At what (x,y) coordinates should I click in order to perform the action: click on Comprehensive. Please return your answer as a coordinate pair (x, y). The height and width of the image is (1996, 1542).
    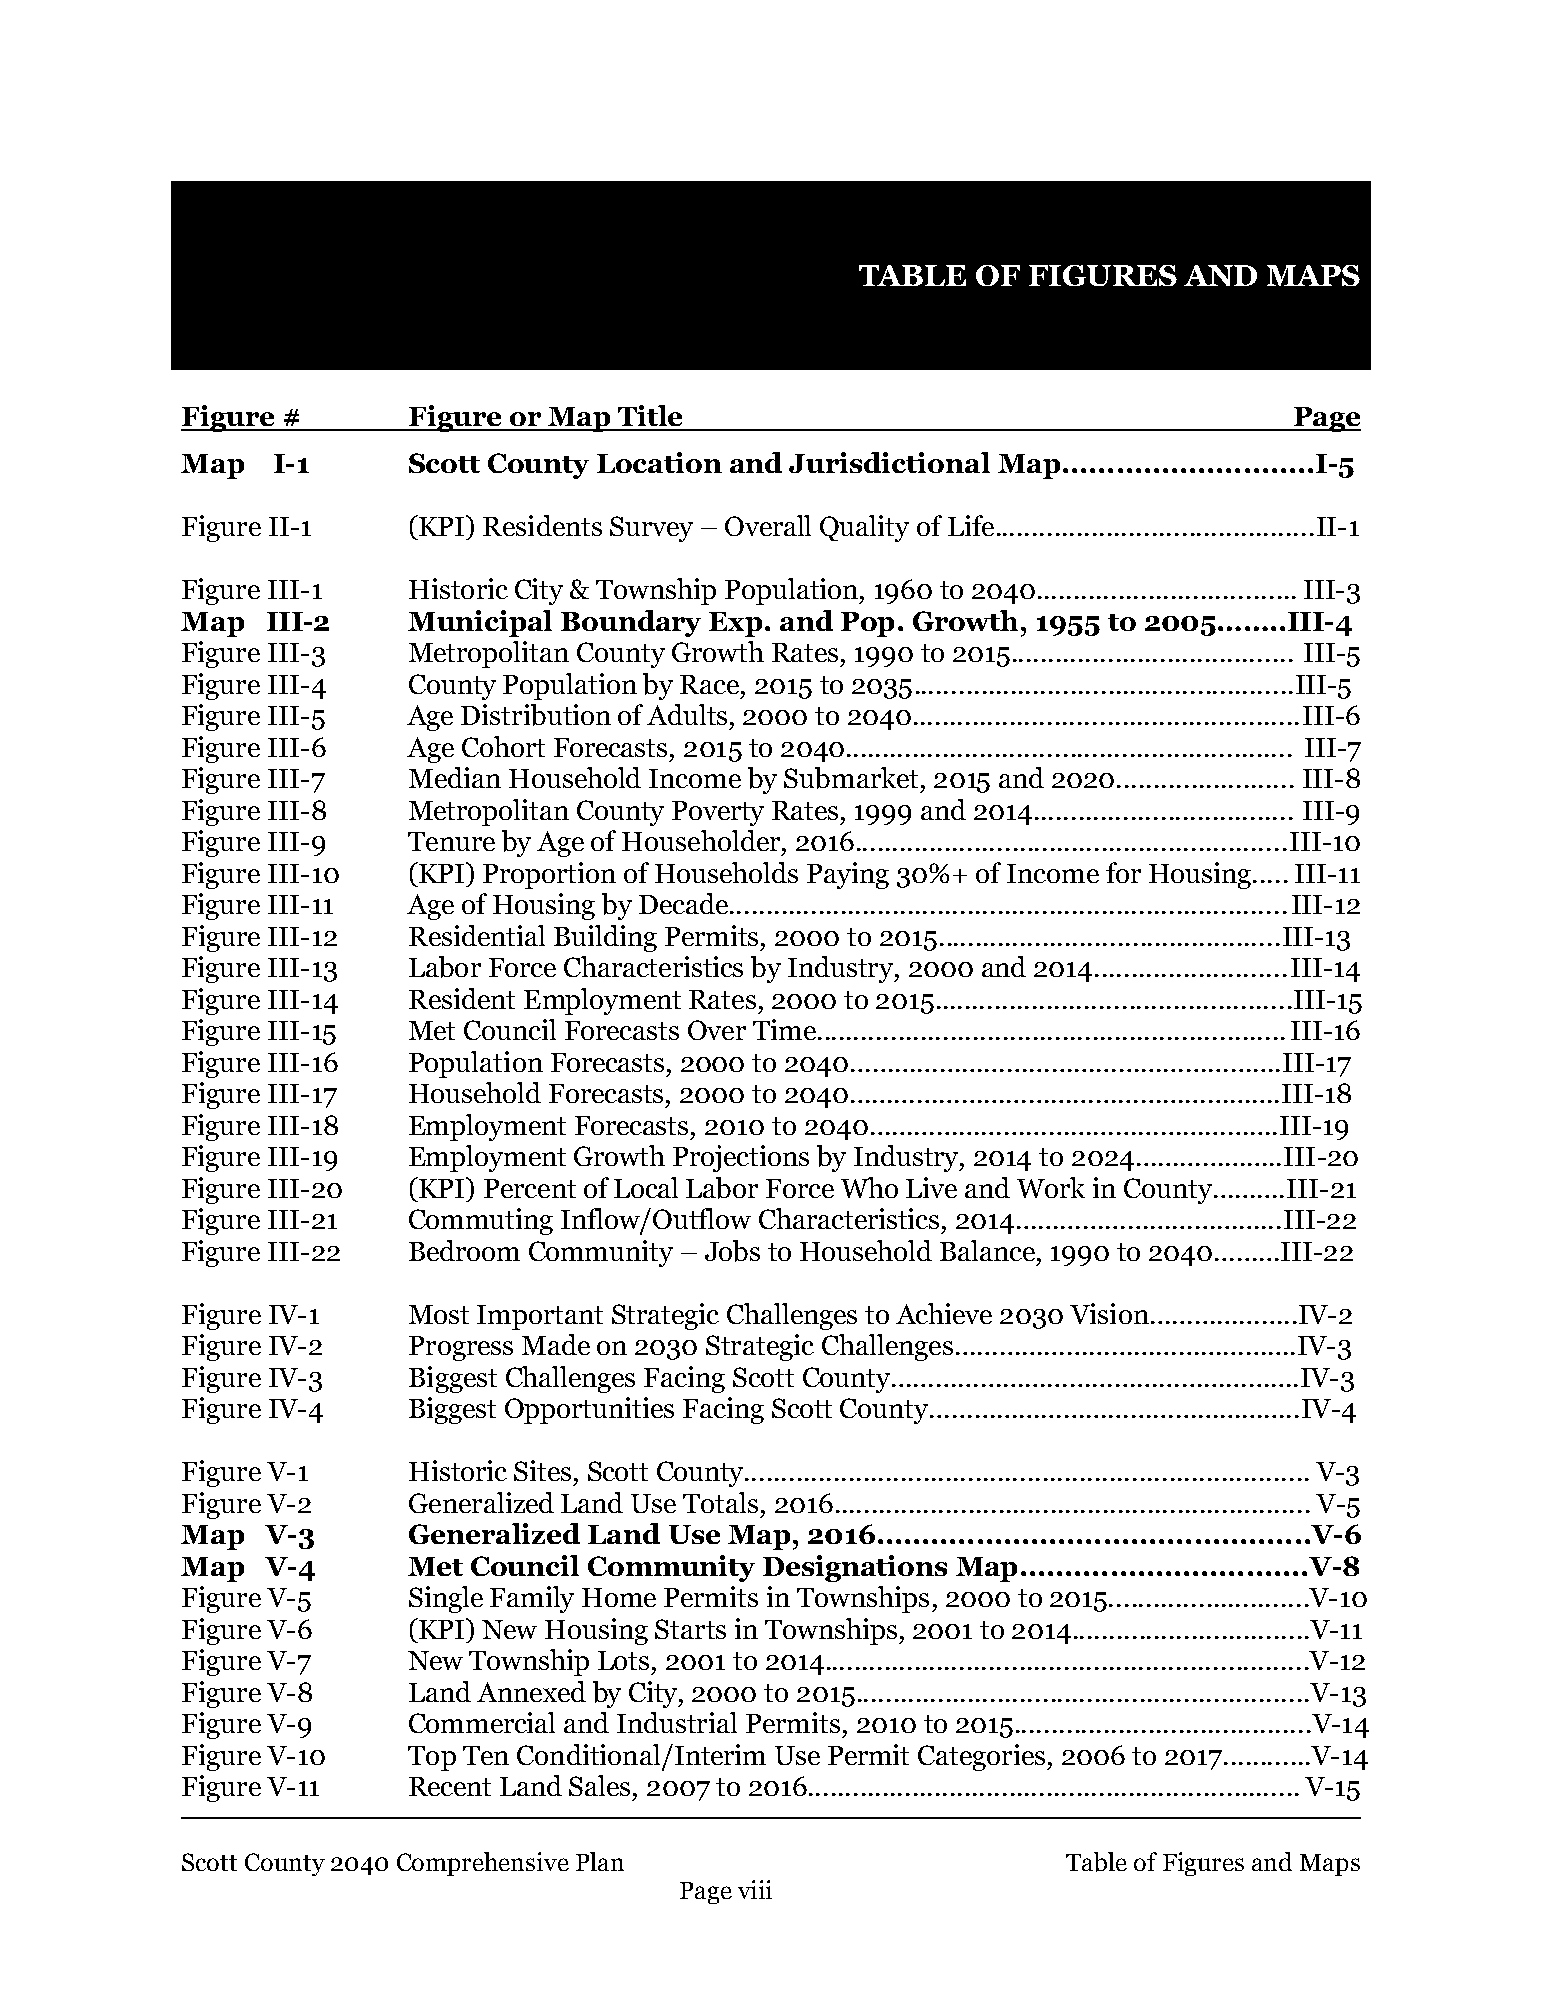
    Looking at the image, I should click on (483, 1864).
